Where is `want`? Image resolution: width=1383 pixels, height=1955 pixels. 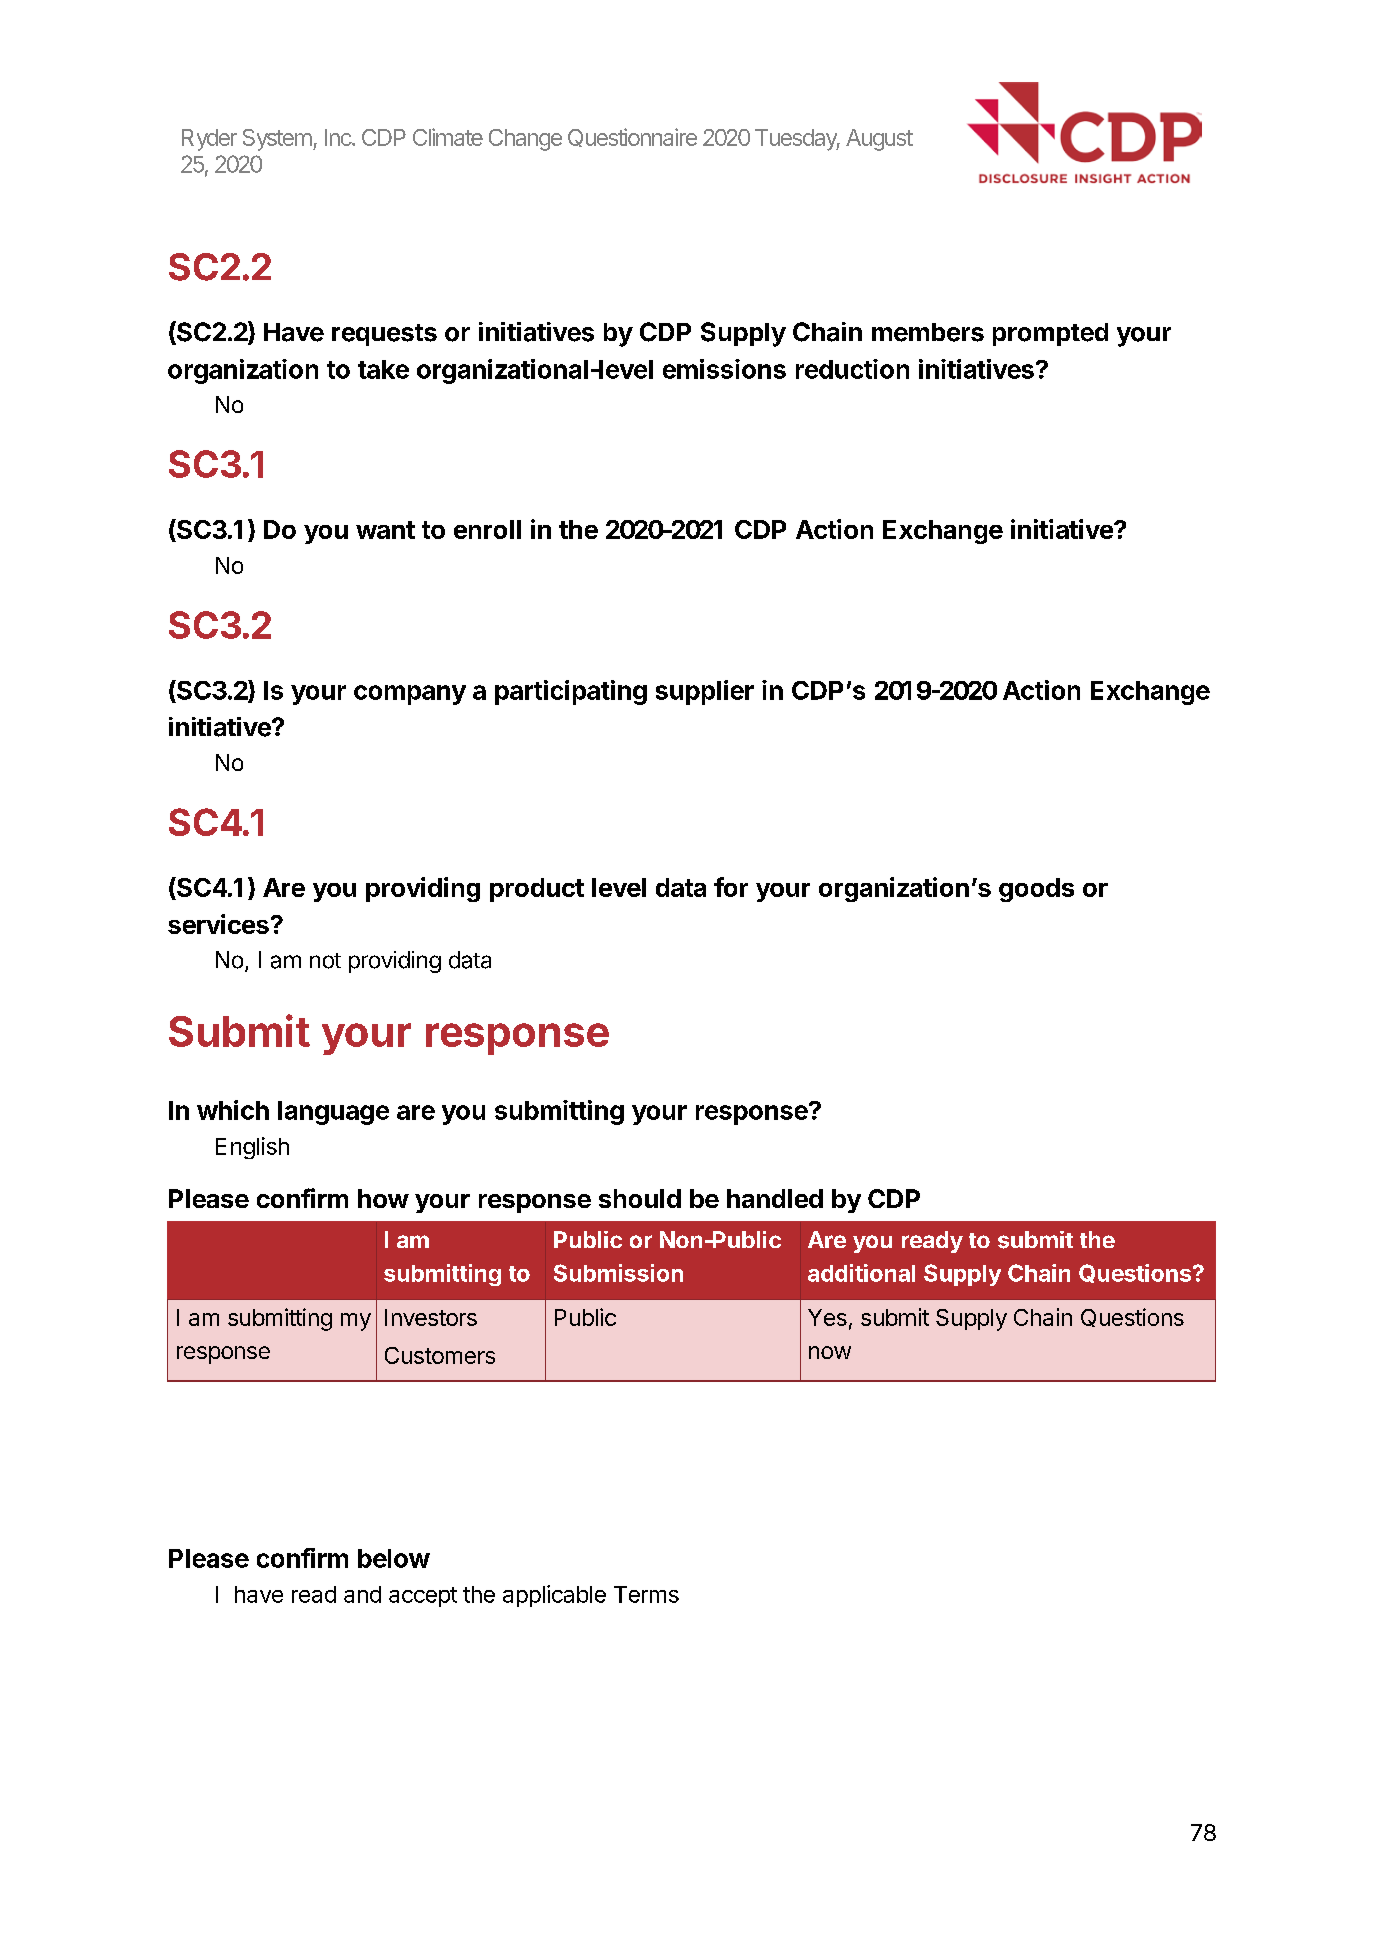
want is located at coordinates (385, 530).
